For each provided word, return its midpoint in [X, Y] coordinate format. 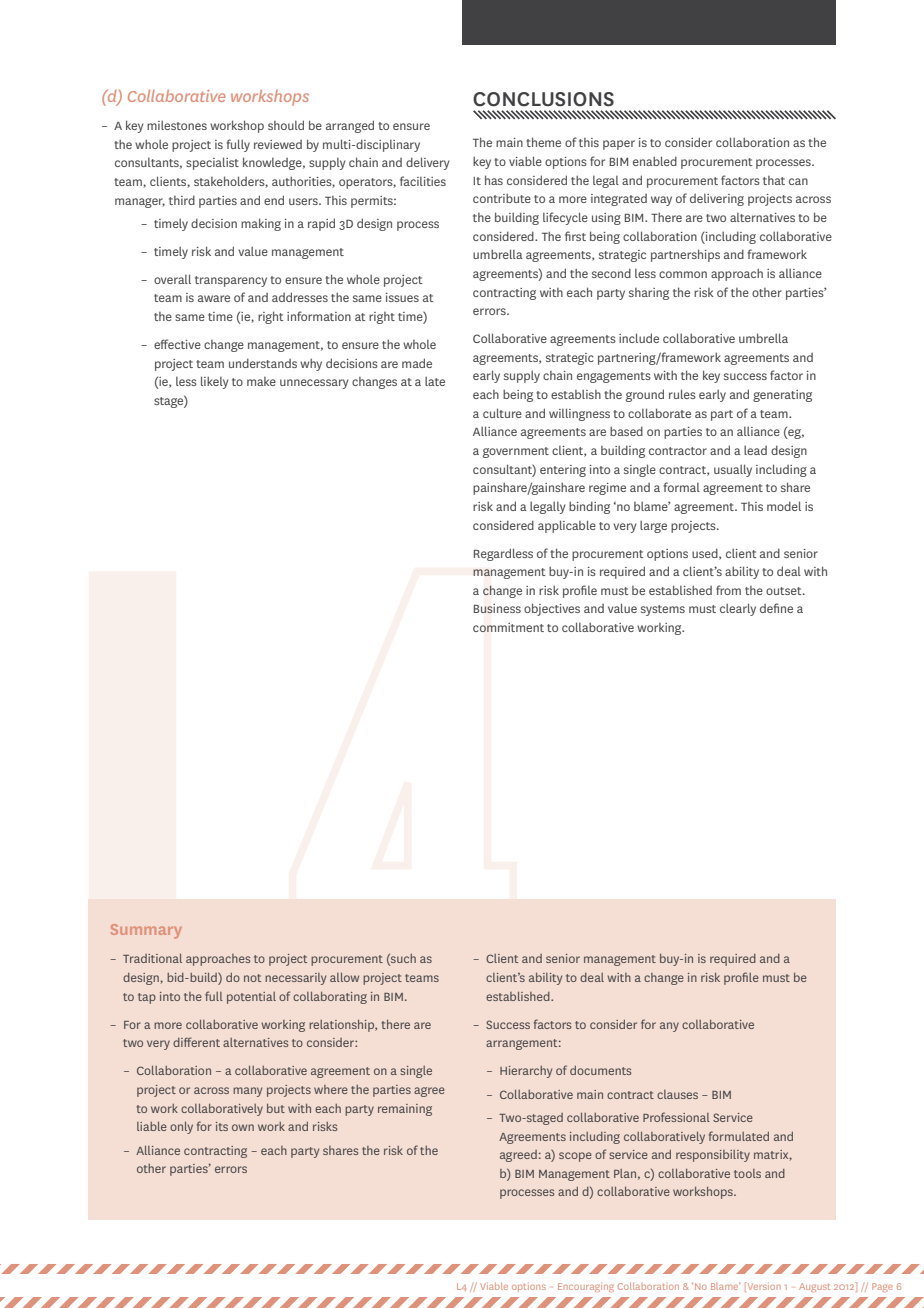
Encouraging [586, 1287]
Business [497, 608]
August [814, 1287]
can [798, 181]
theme [543, 142]
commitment [508, 627]
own [243, 1127]
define [776, 608]
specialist [212, 163]
